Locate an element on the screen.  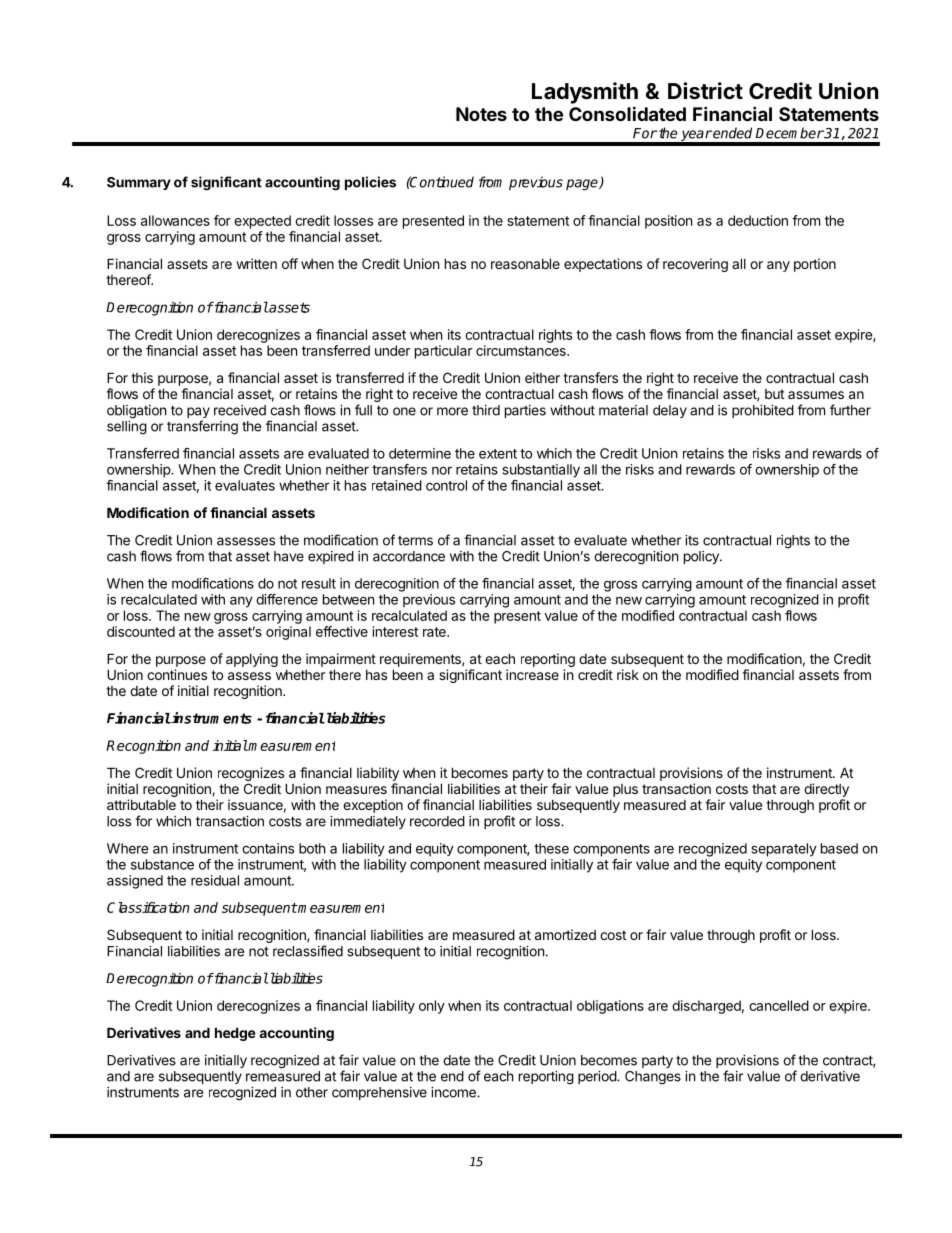
hedge is located at coordinates (235, 1034).
